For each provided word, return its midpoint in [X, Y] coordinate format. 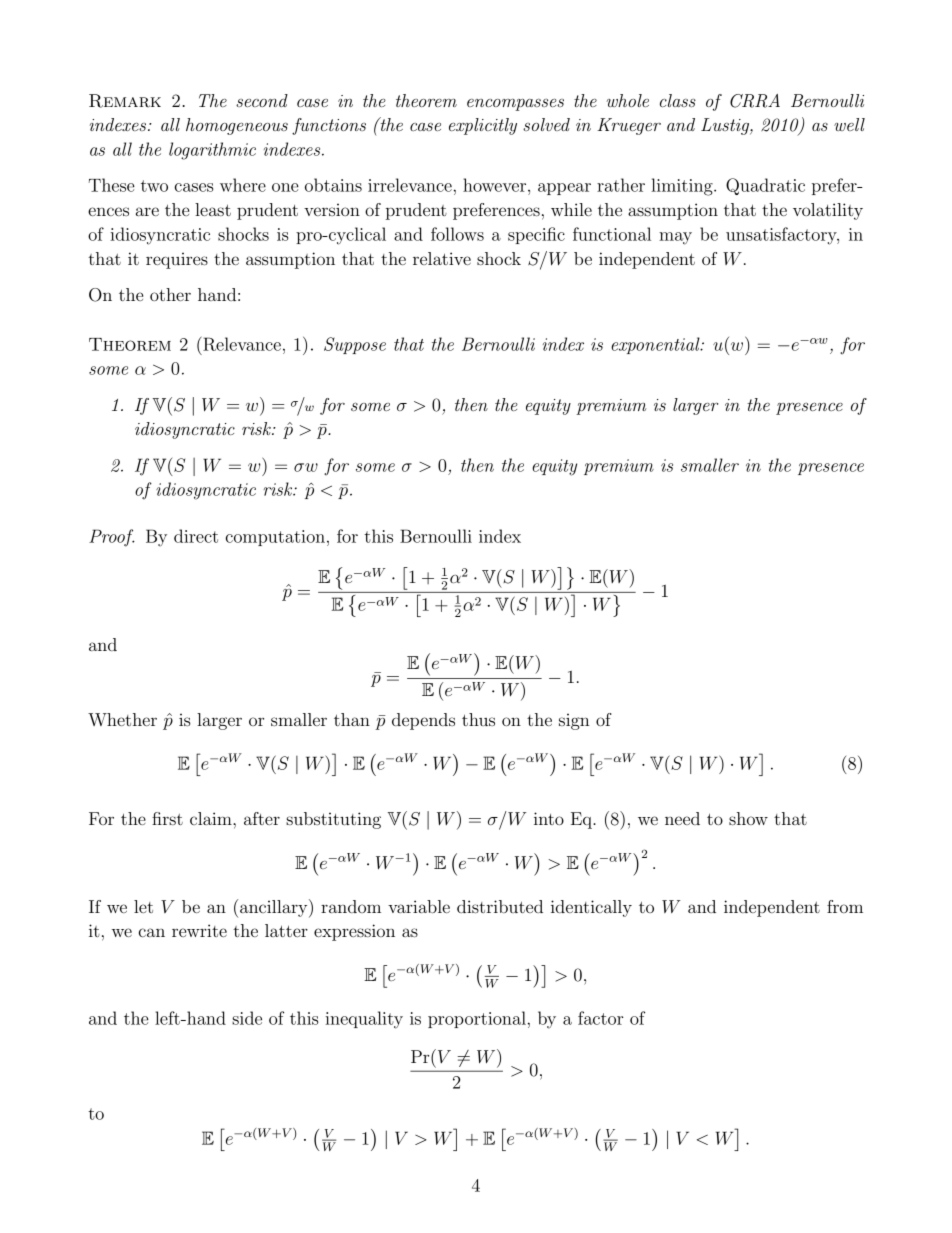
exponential [656, 345]
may [675, 238]
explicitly [483, 126]
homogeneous [237, 126]
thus [478, 719]
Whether [122, 719]
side [247, 1018]
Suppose [355, 345]
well [849, 124]
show [748, 818]
